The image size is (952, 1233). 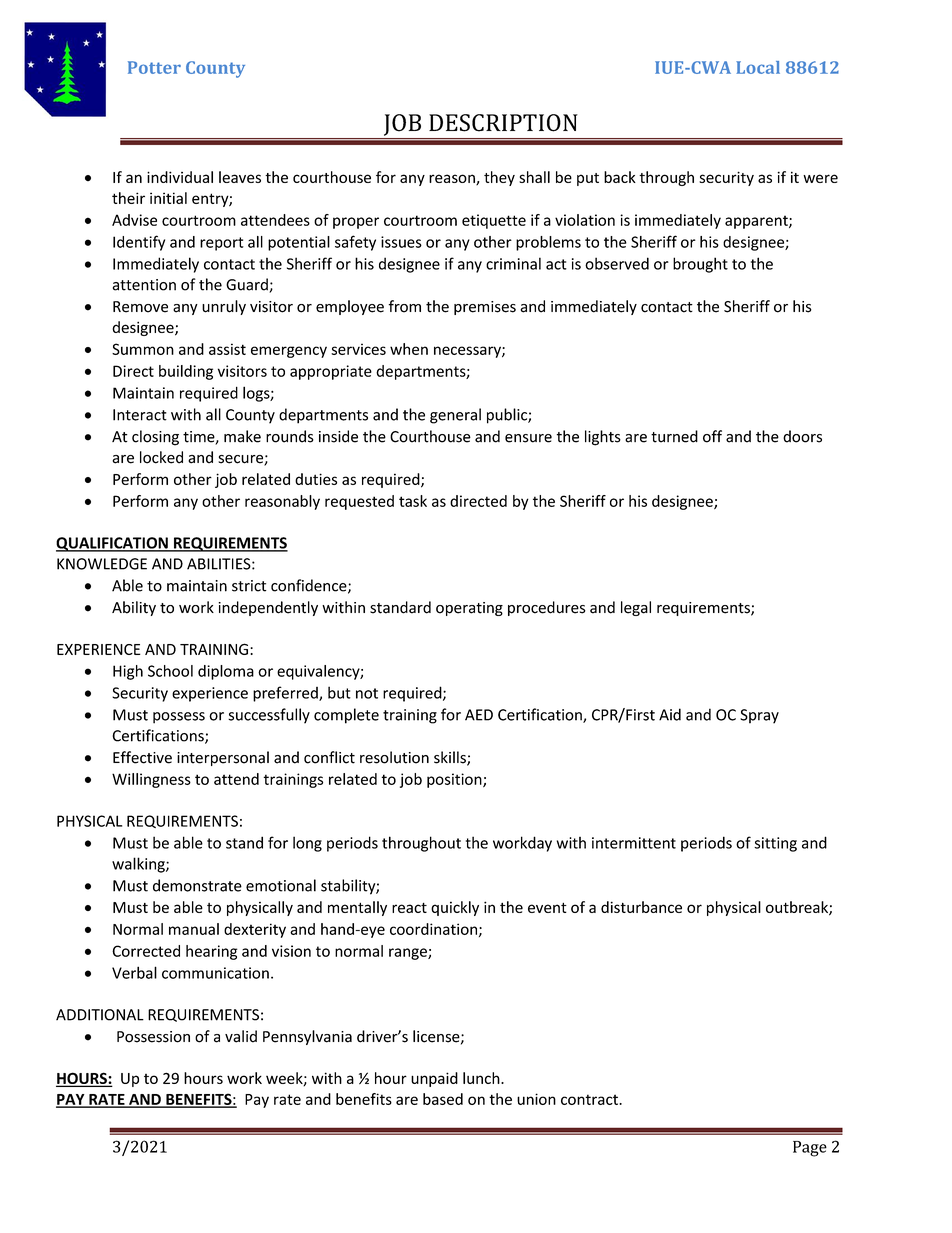 What do you see at coordinates (224, 307) in the page?
I see `unruly` at bounding box center [224, 307].
